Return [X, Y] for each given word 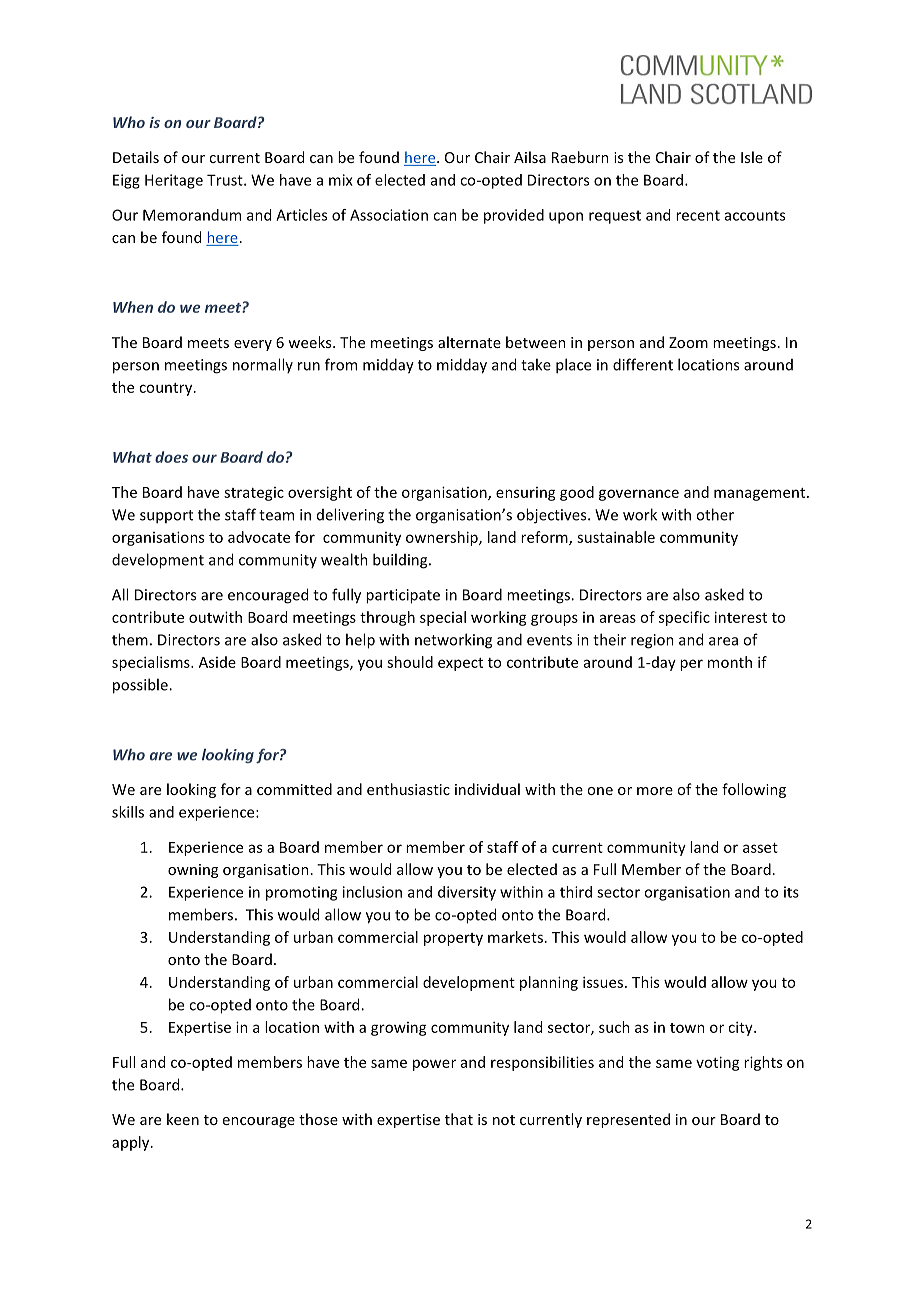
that [459, 1119]
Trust [226, 180]
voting [718, 1063]
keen [183, 1119]
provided [514, 216]
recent [698, 215]
